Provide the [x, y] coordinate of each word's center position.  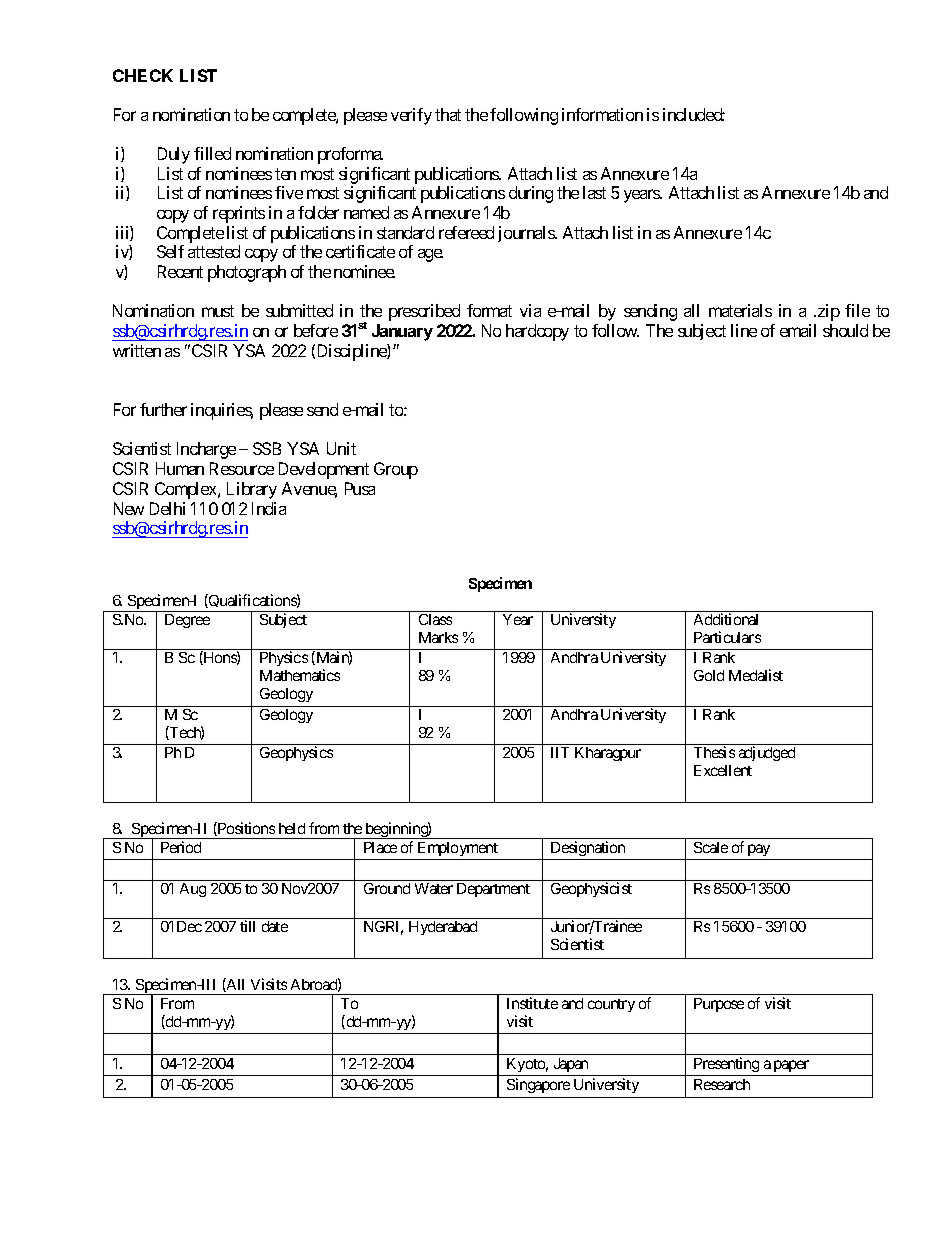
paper [791, 1066]
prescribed [424, 312]
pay [759, 850]
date [275, 926]
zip [829, 312]
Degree [187, 621]
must [218, 311]
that [448, 114]
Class [435, 619]
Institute [532, 1003]
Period [181, 847]
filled [212, 153]
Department [493, 890]
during [531, 194]
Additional [726, 619]
